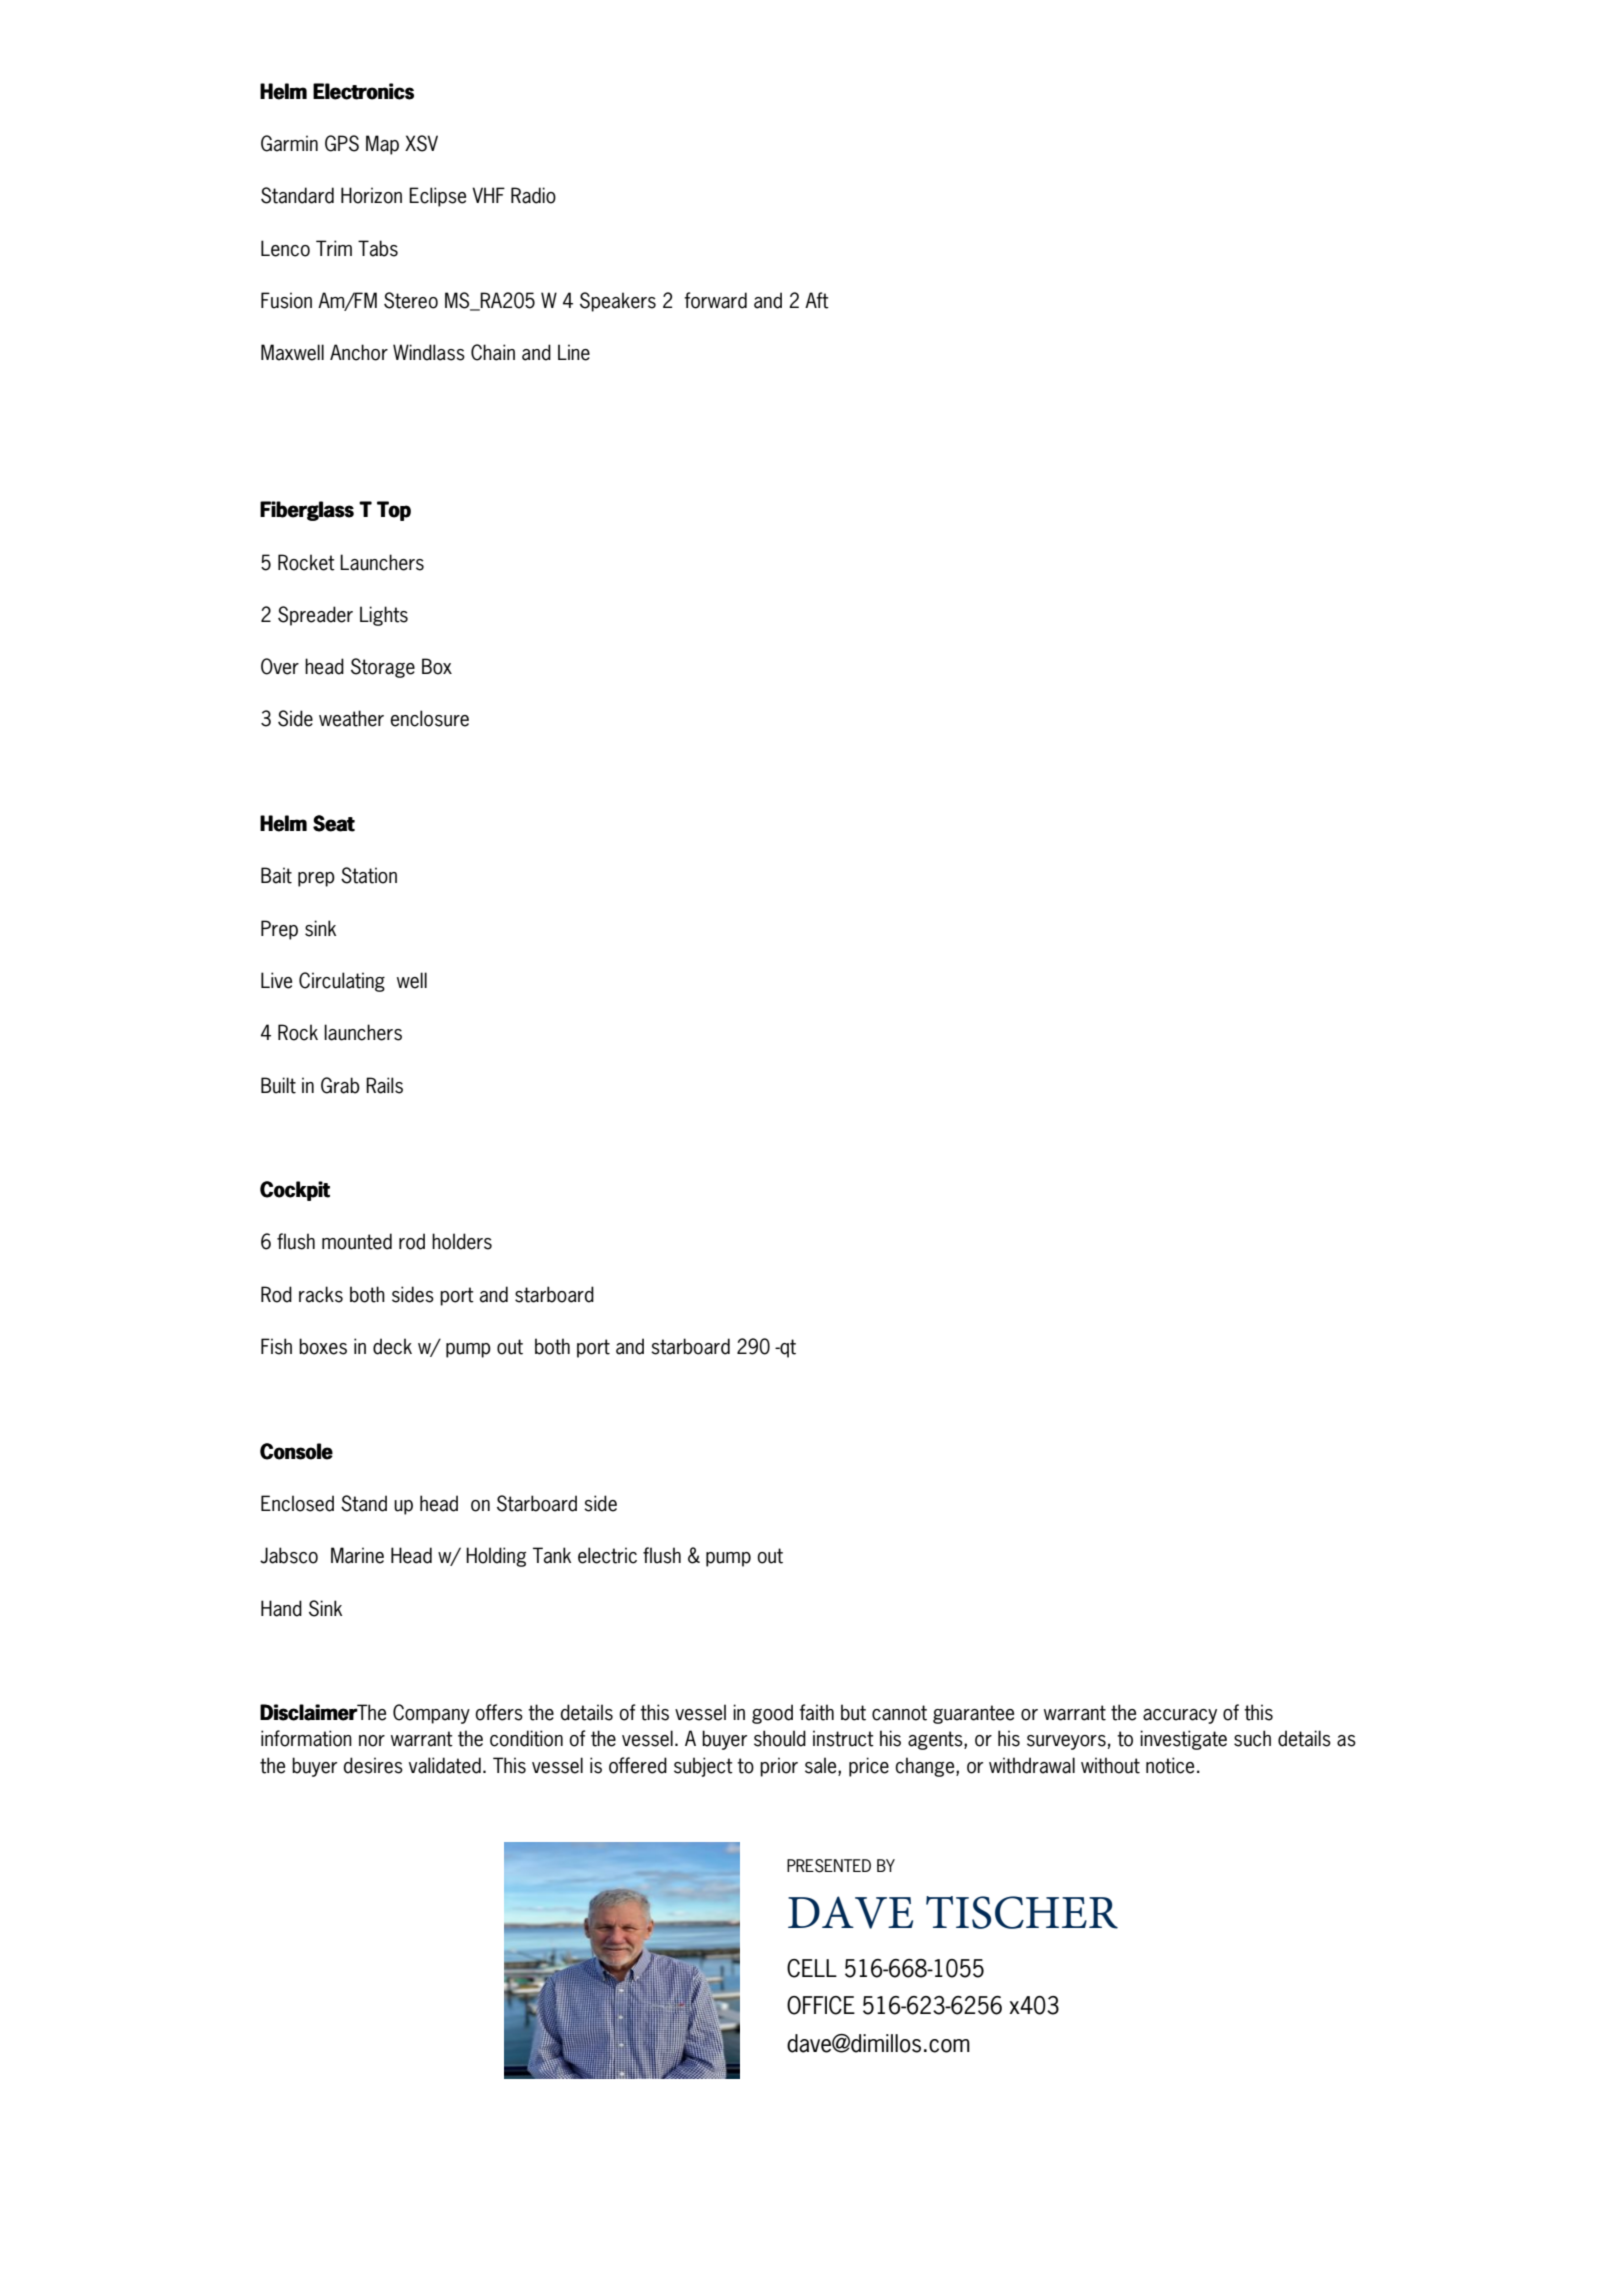  Describe the element at coordinates (1110, 1765) in the page. I see `without` at that location.
